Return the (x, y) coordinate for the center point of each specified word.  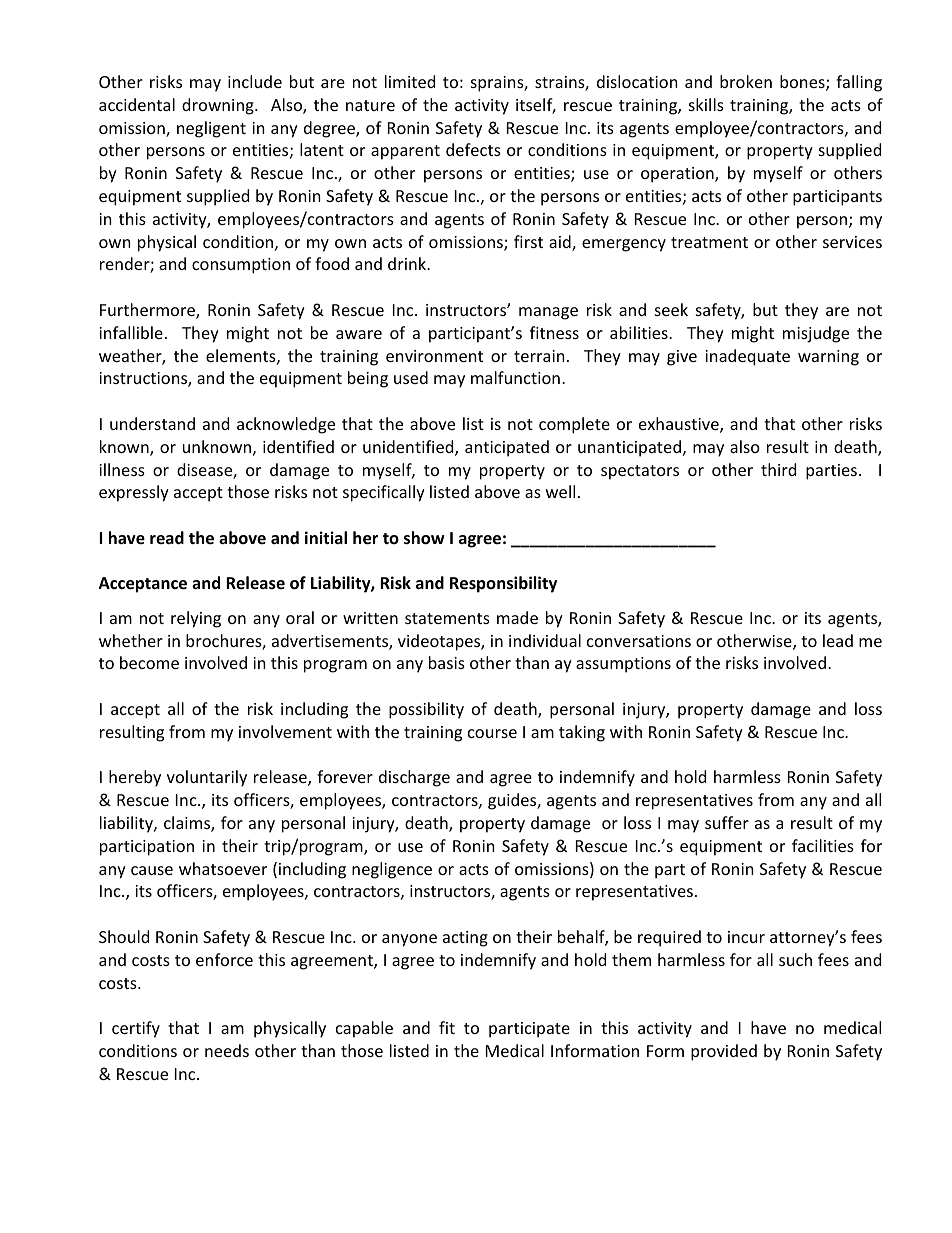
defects (473, 149)
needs (227, 1050)
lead (838, 640)
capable (364, 1029)
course (492, 733)
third (778, 469)
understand (152, 423)
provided (724, 1052)
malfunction (515, 377)
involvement (285, 731)
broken (746, 81)
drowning (219, 106)
